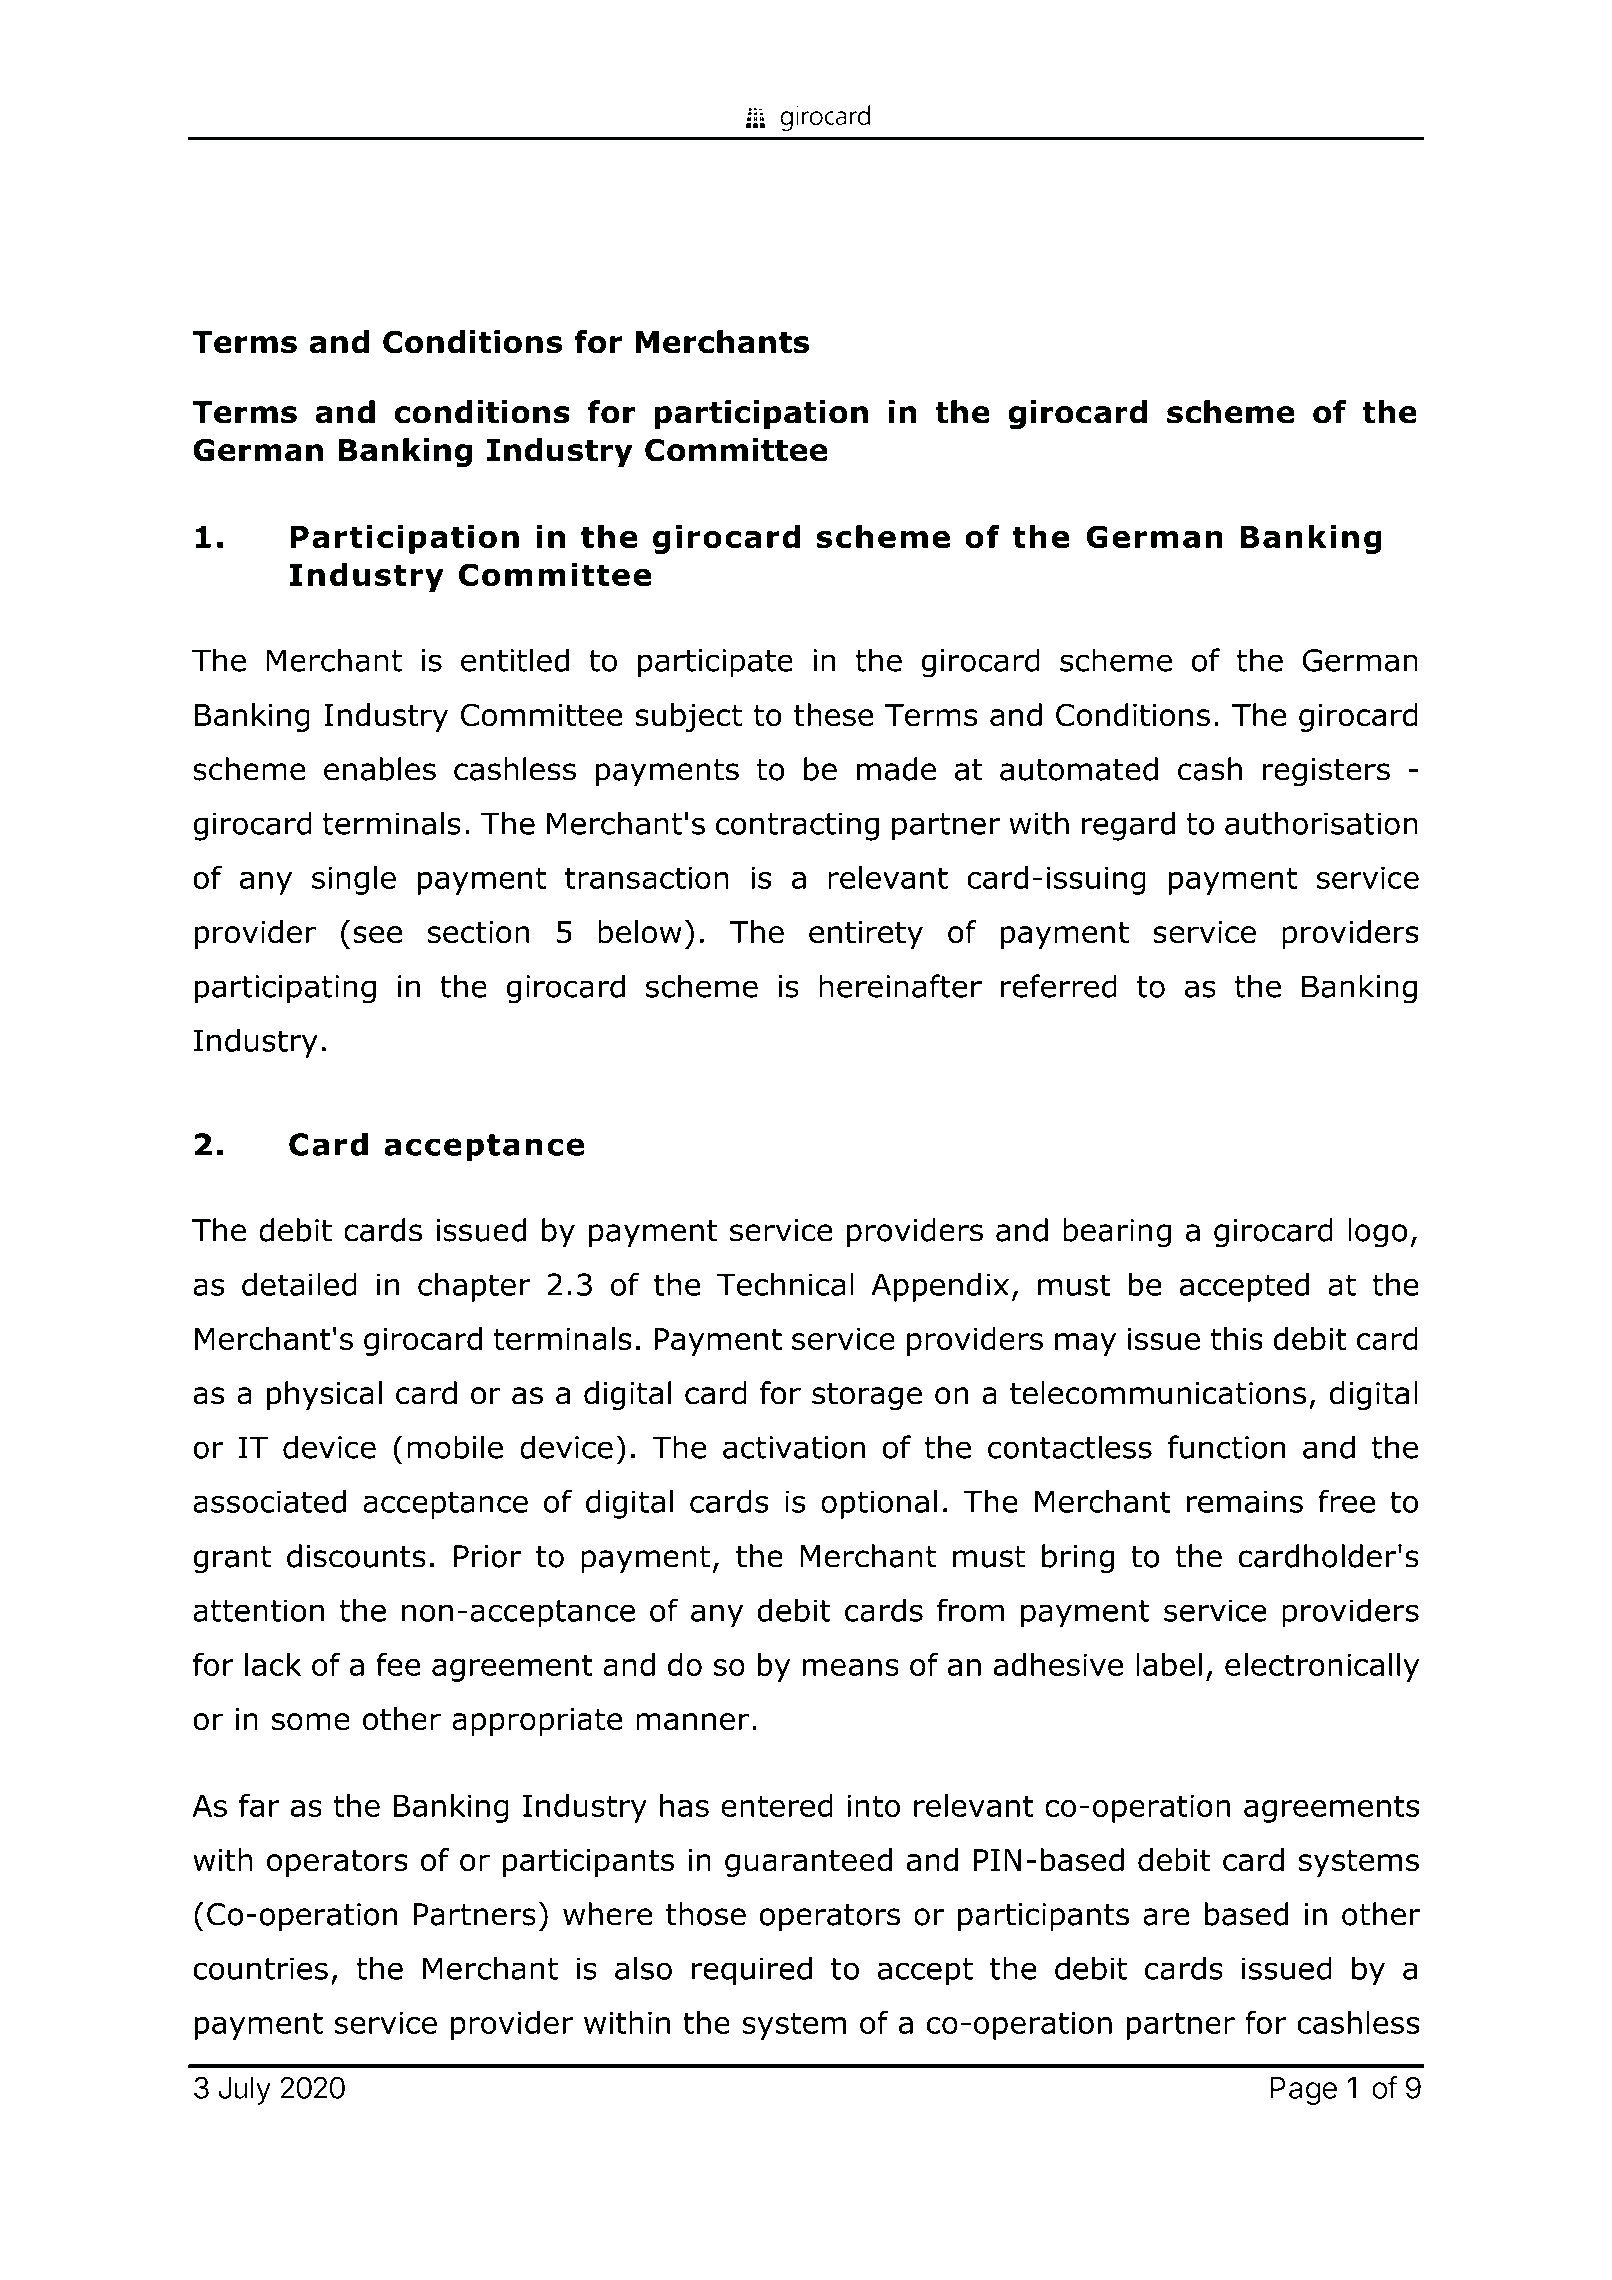 The image size is (1612, 2280). I want to click on registers, so click(1326, 772).
